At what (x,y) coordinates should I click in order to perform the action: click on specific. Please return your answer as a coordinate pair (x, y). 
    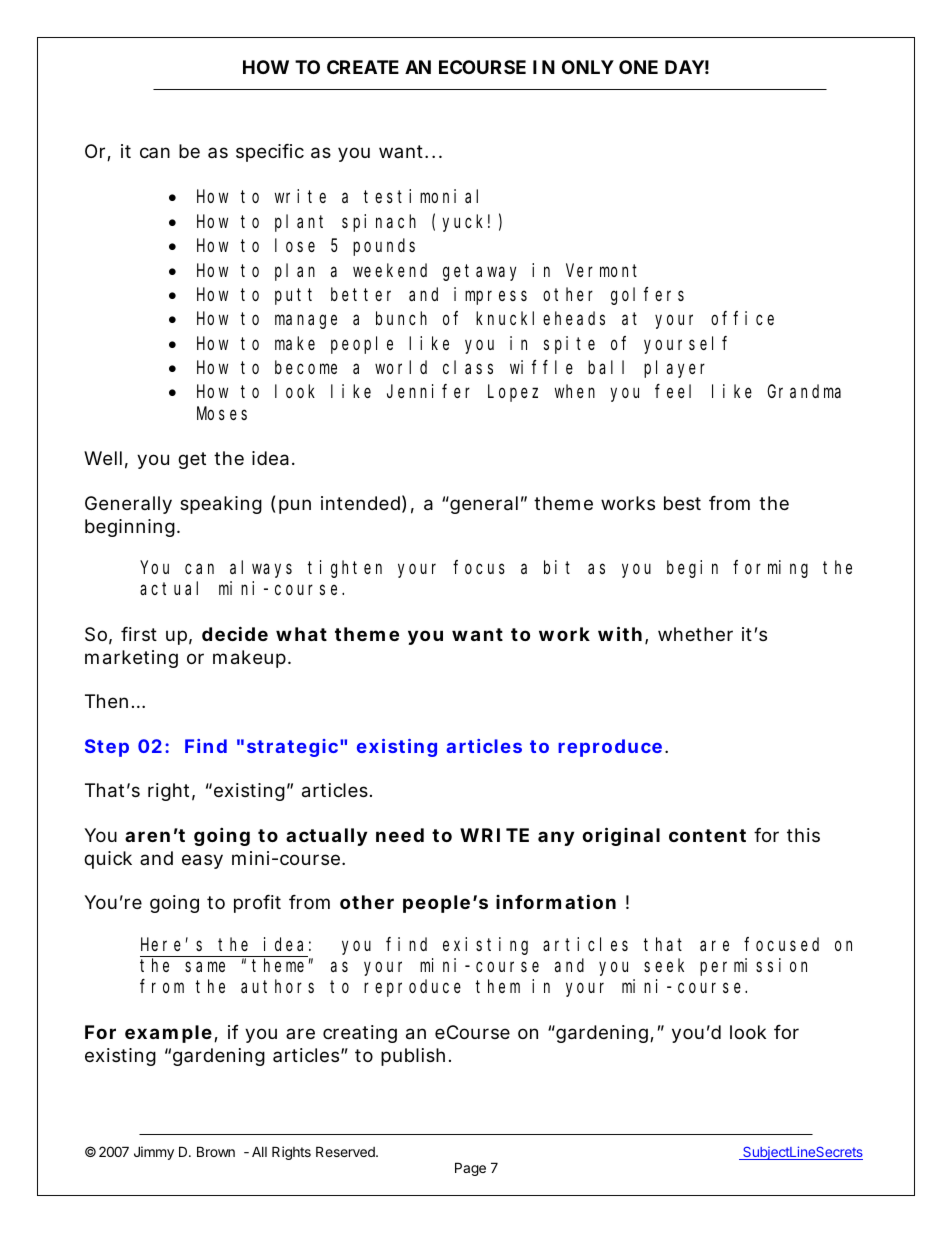
    Looking at the image, I should click on (270, 153).
